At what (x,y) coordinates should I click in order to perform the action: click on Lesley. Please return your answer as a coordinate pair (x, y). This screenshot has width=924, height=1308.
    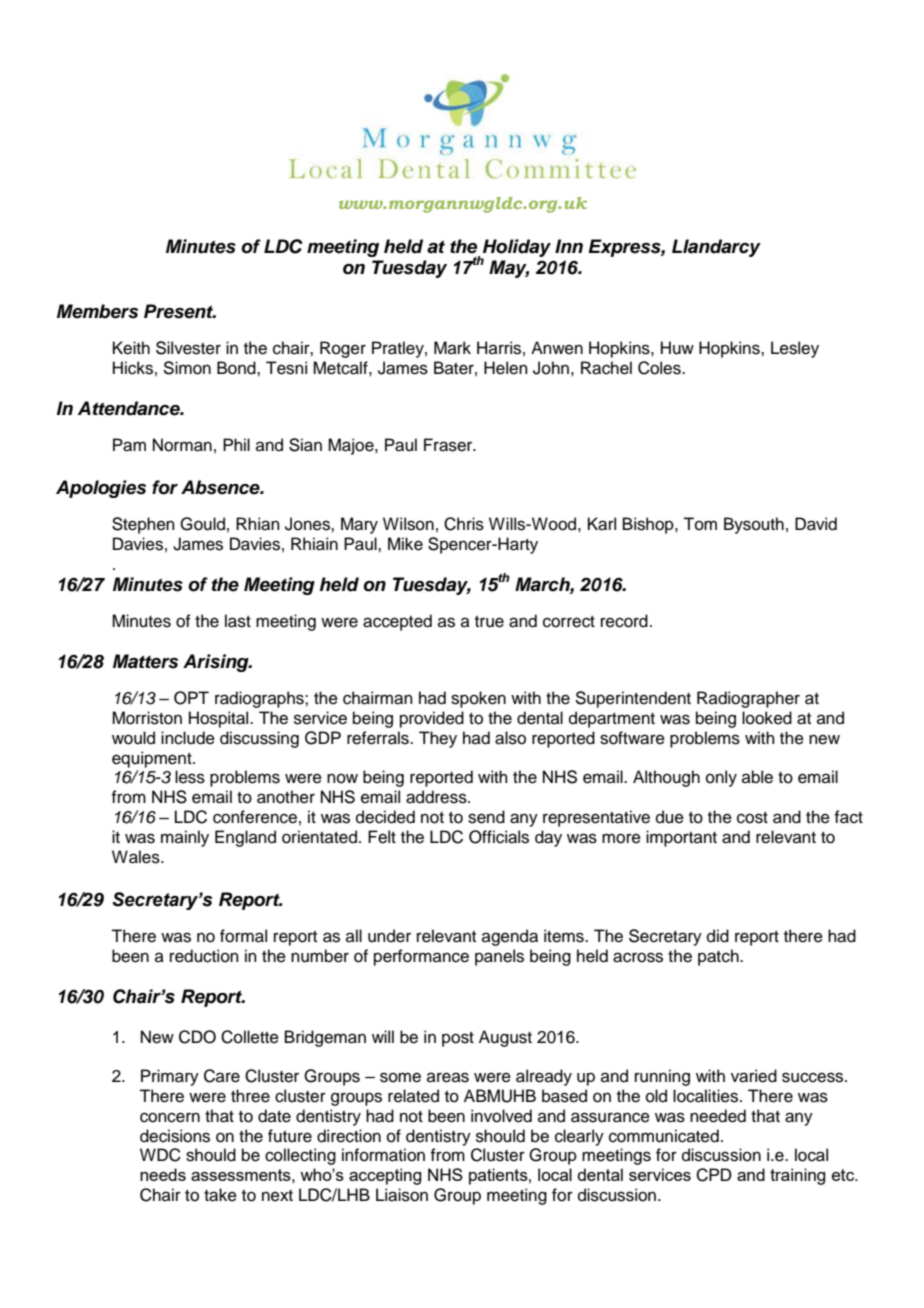
    Looking at the image, I should click on (795, 349).
